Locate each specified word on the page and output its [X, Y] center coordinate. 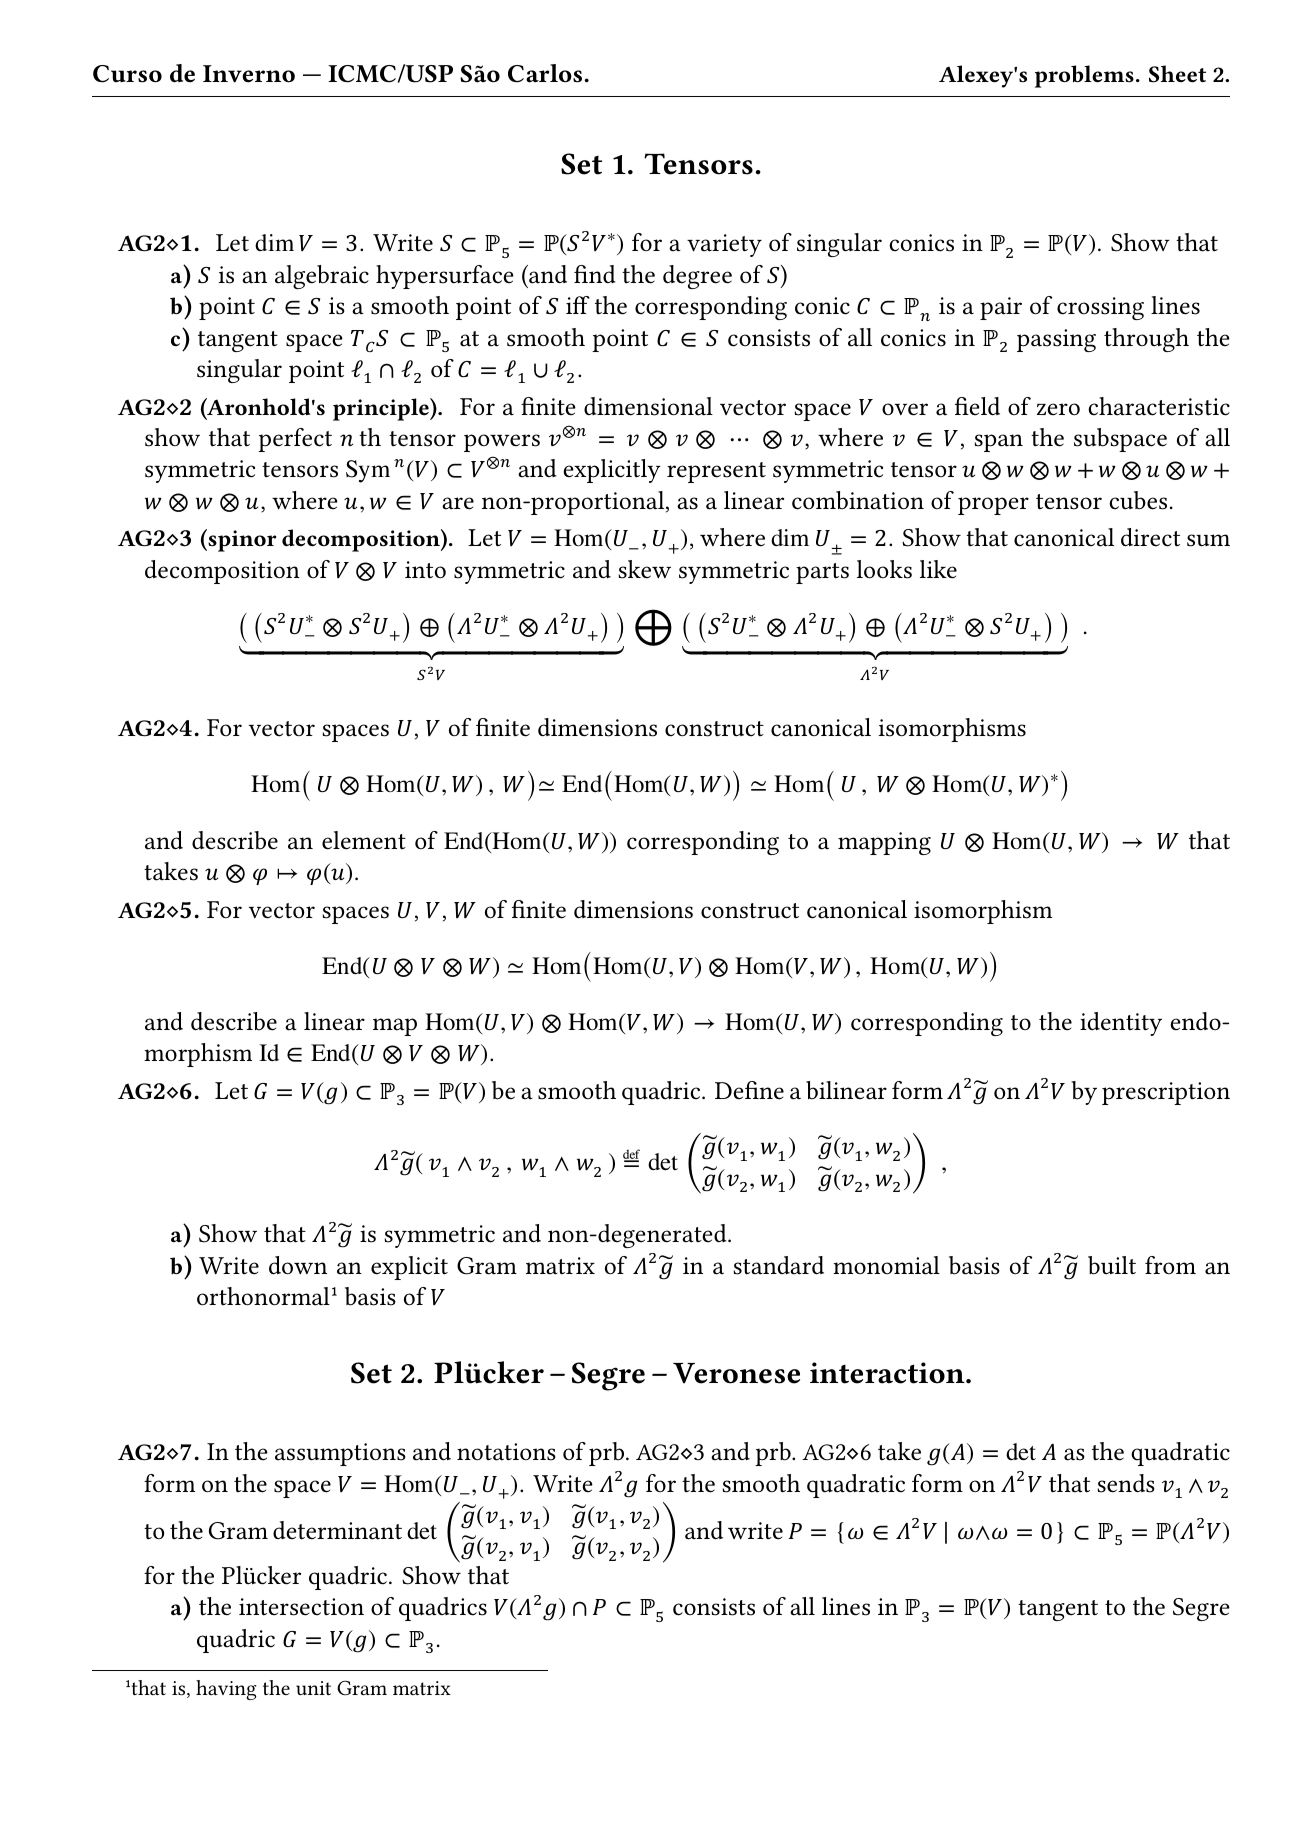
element [364, 840]
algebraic [322, 277]
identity [1121, 1024]
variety [724, 245]
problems [1084, 76]
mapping [884, 843]
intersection [301, 1607]
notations [506, 1452]
